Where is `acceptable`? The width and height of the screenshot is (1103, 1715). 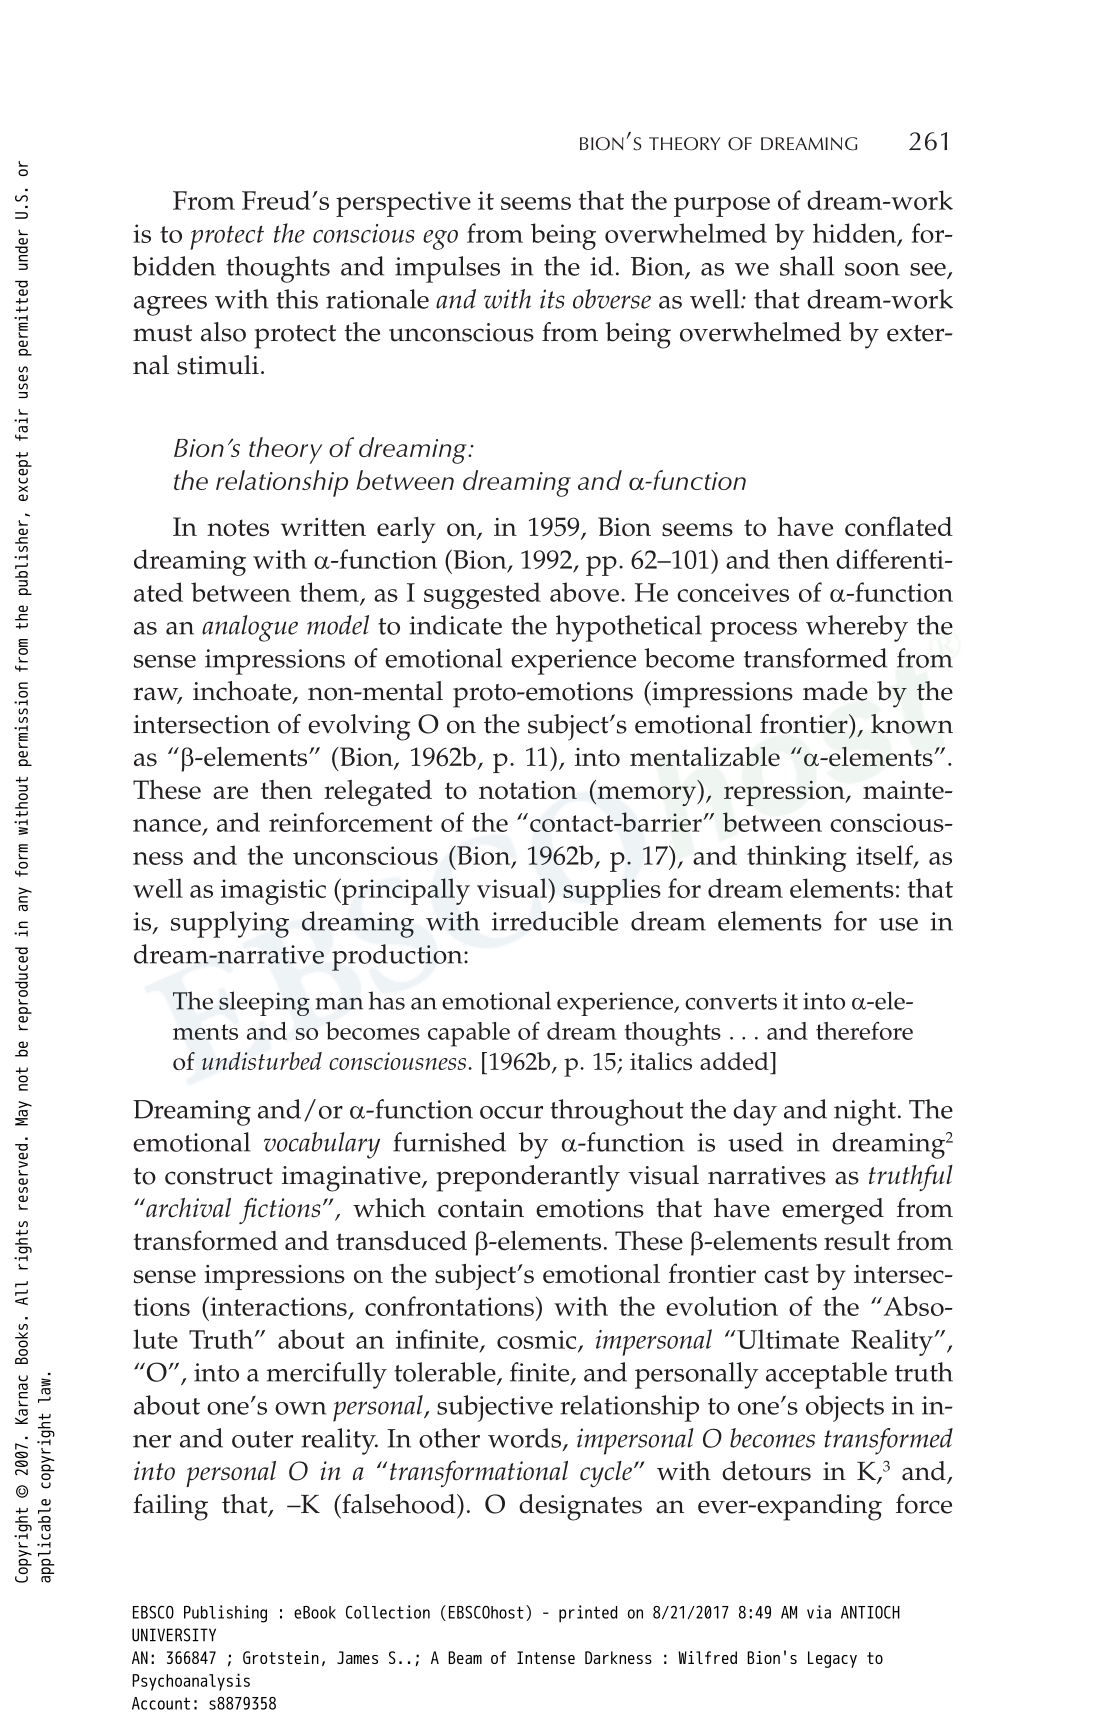
acceptable is located at coordinates (826, 1375).
